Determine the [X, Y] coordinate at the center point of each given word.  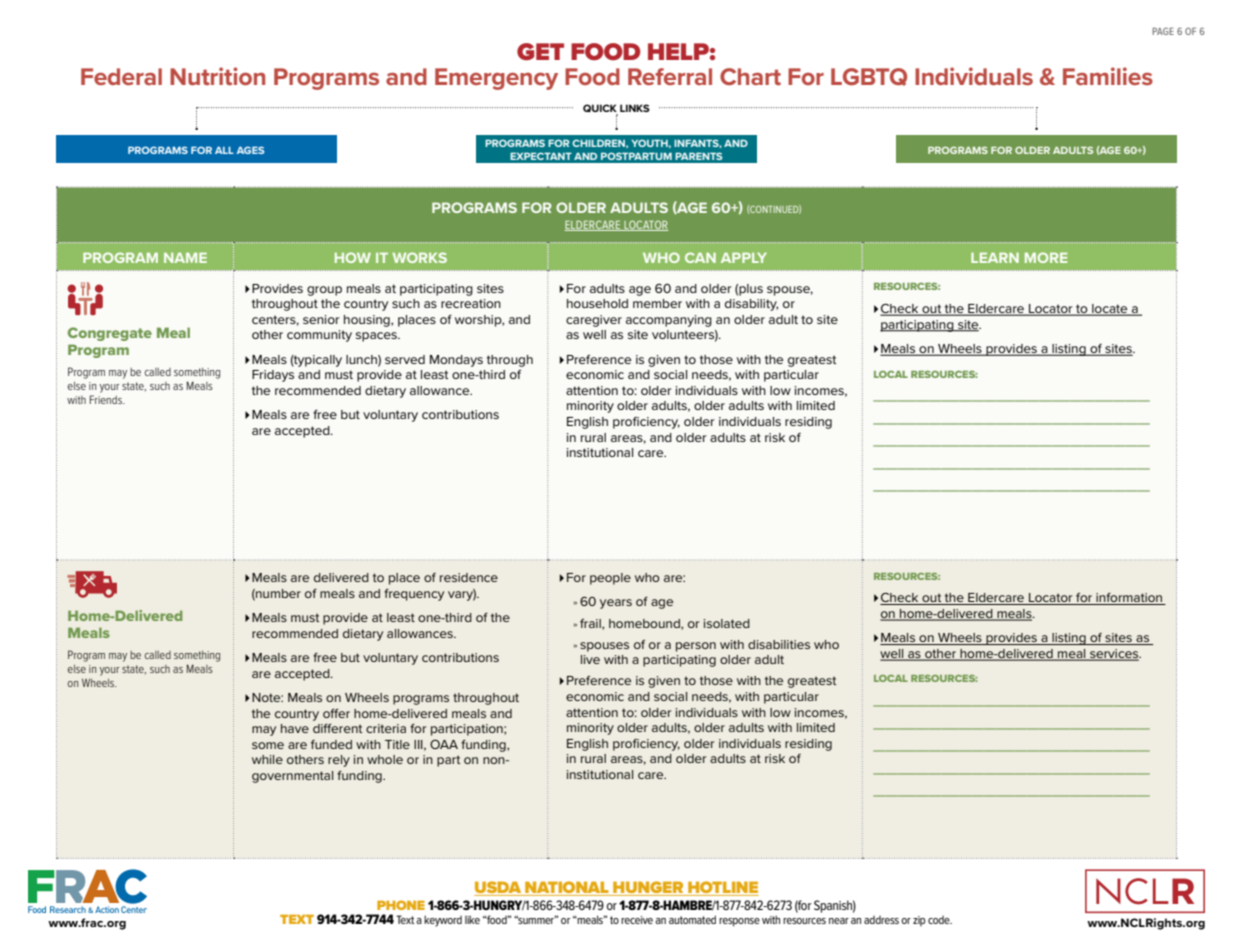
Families [1108, 76]
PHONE [401, 905]
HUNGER [648, 888]
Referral [670, 76]
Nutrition [217, 76]
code [940, 920]
